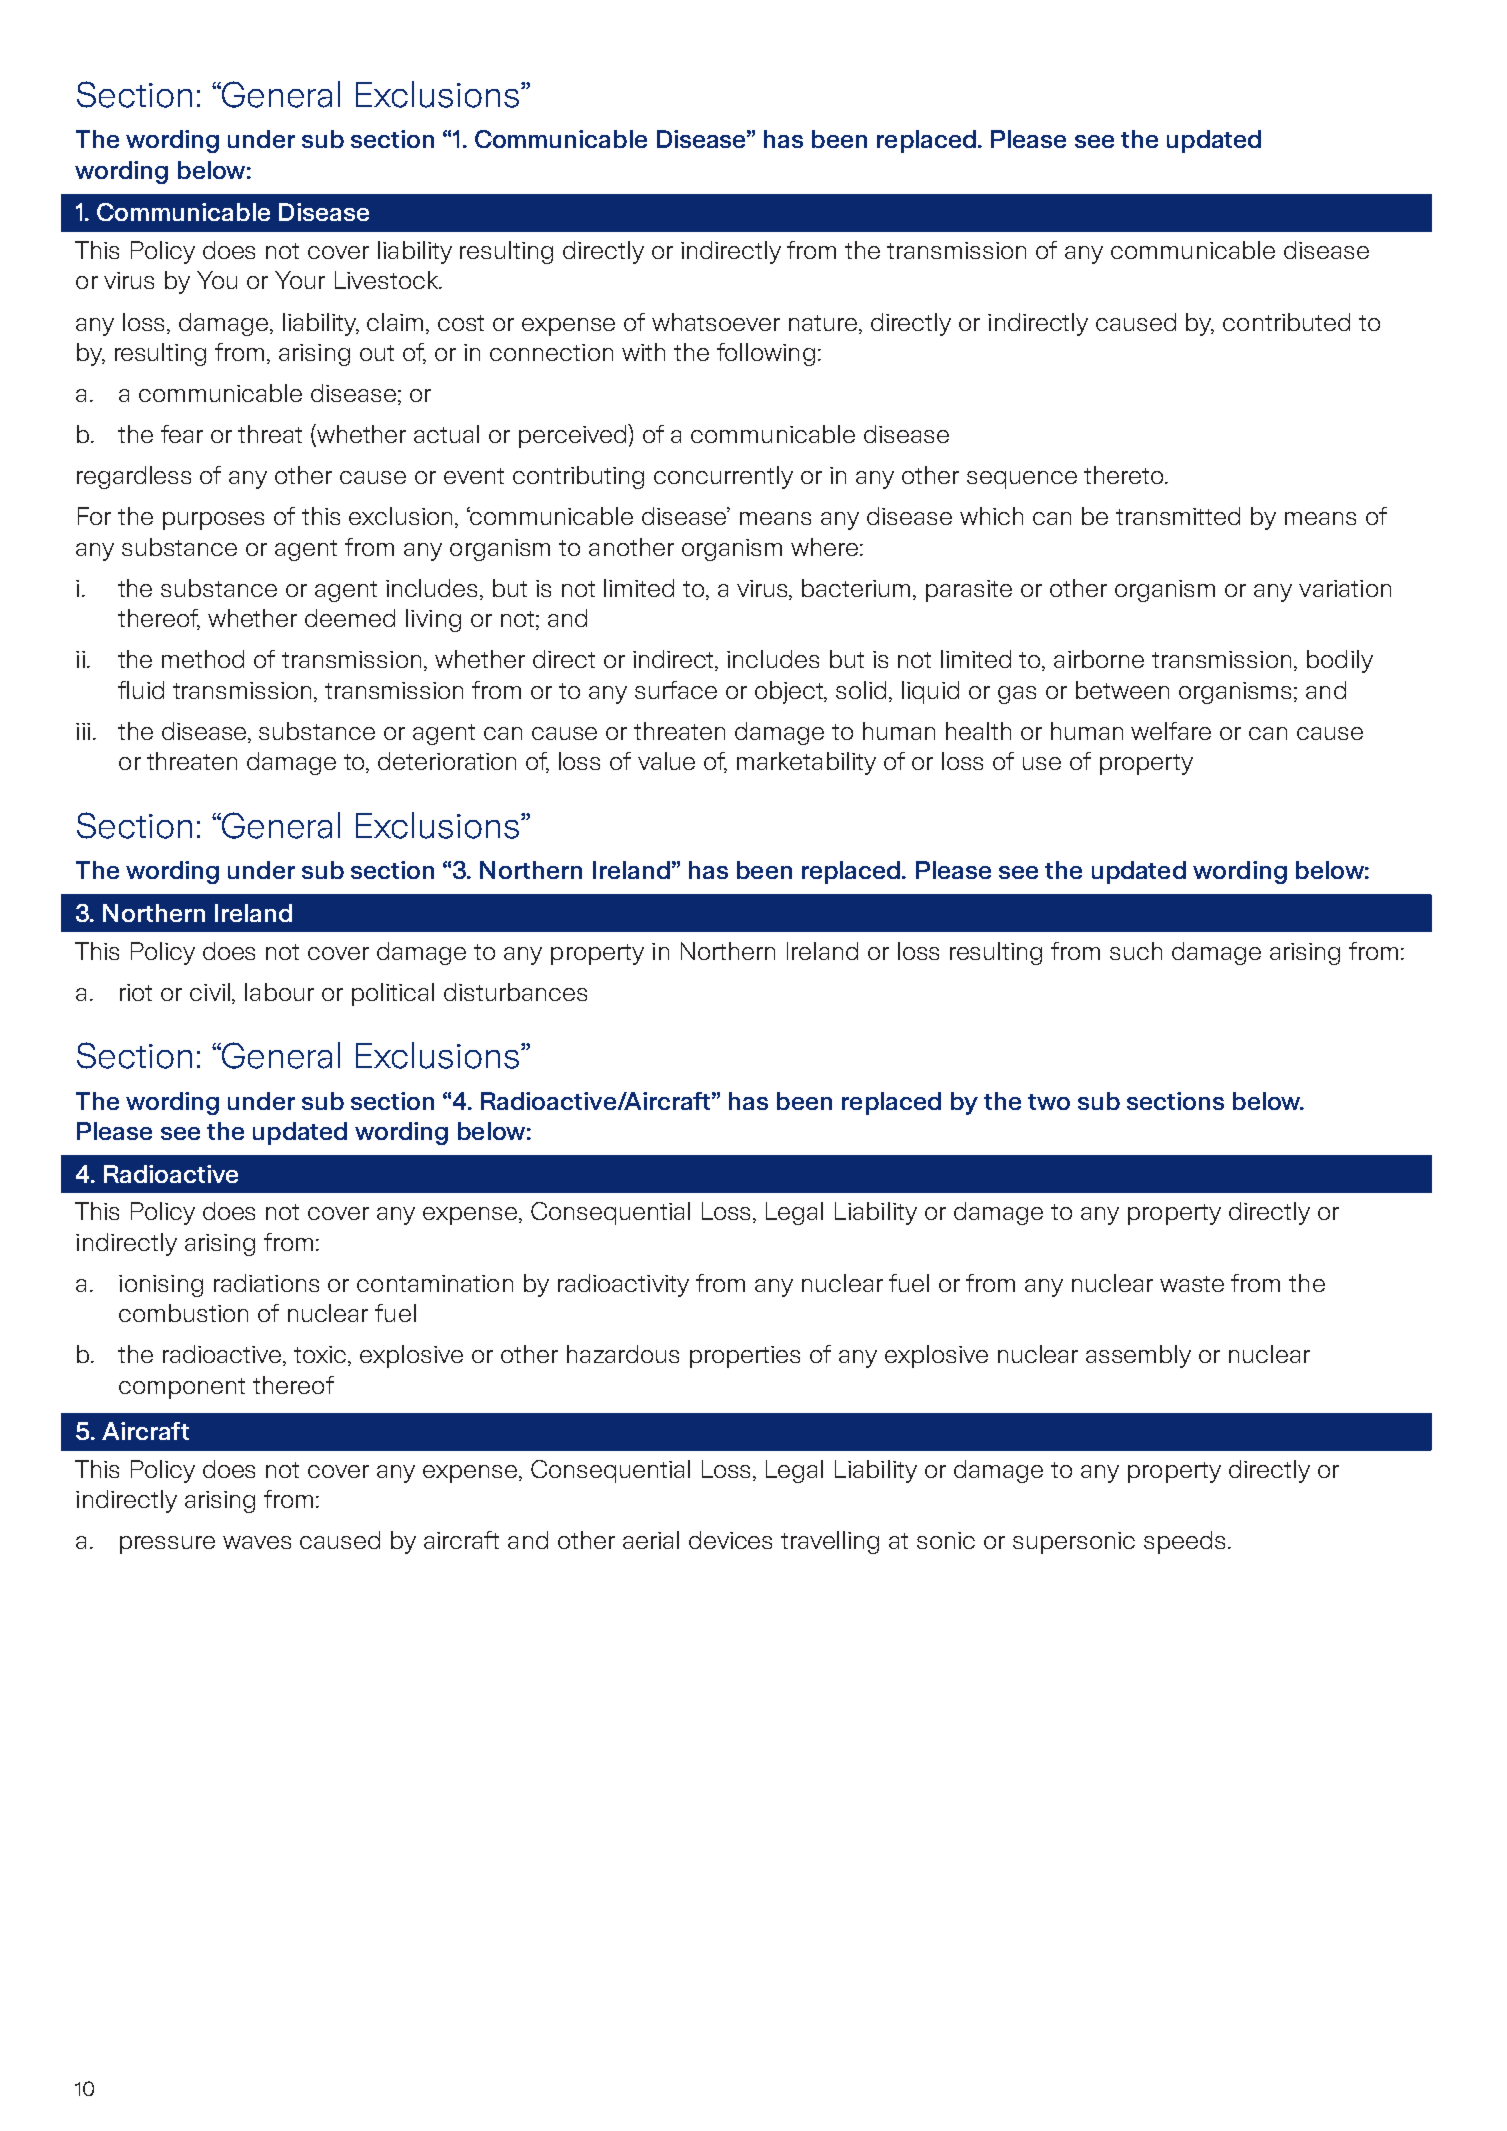 The width and height of the screenshot is (1507, 2131). What do you see at coordinates (257, 1542) in the screenshot?
I see `waves` at bounding box center [257, 1542].
